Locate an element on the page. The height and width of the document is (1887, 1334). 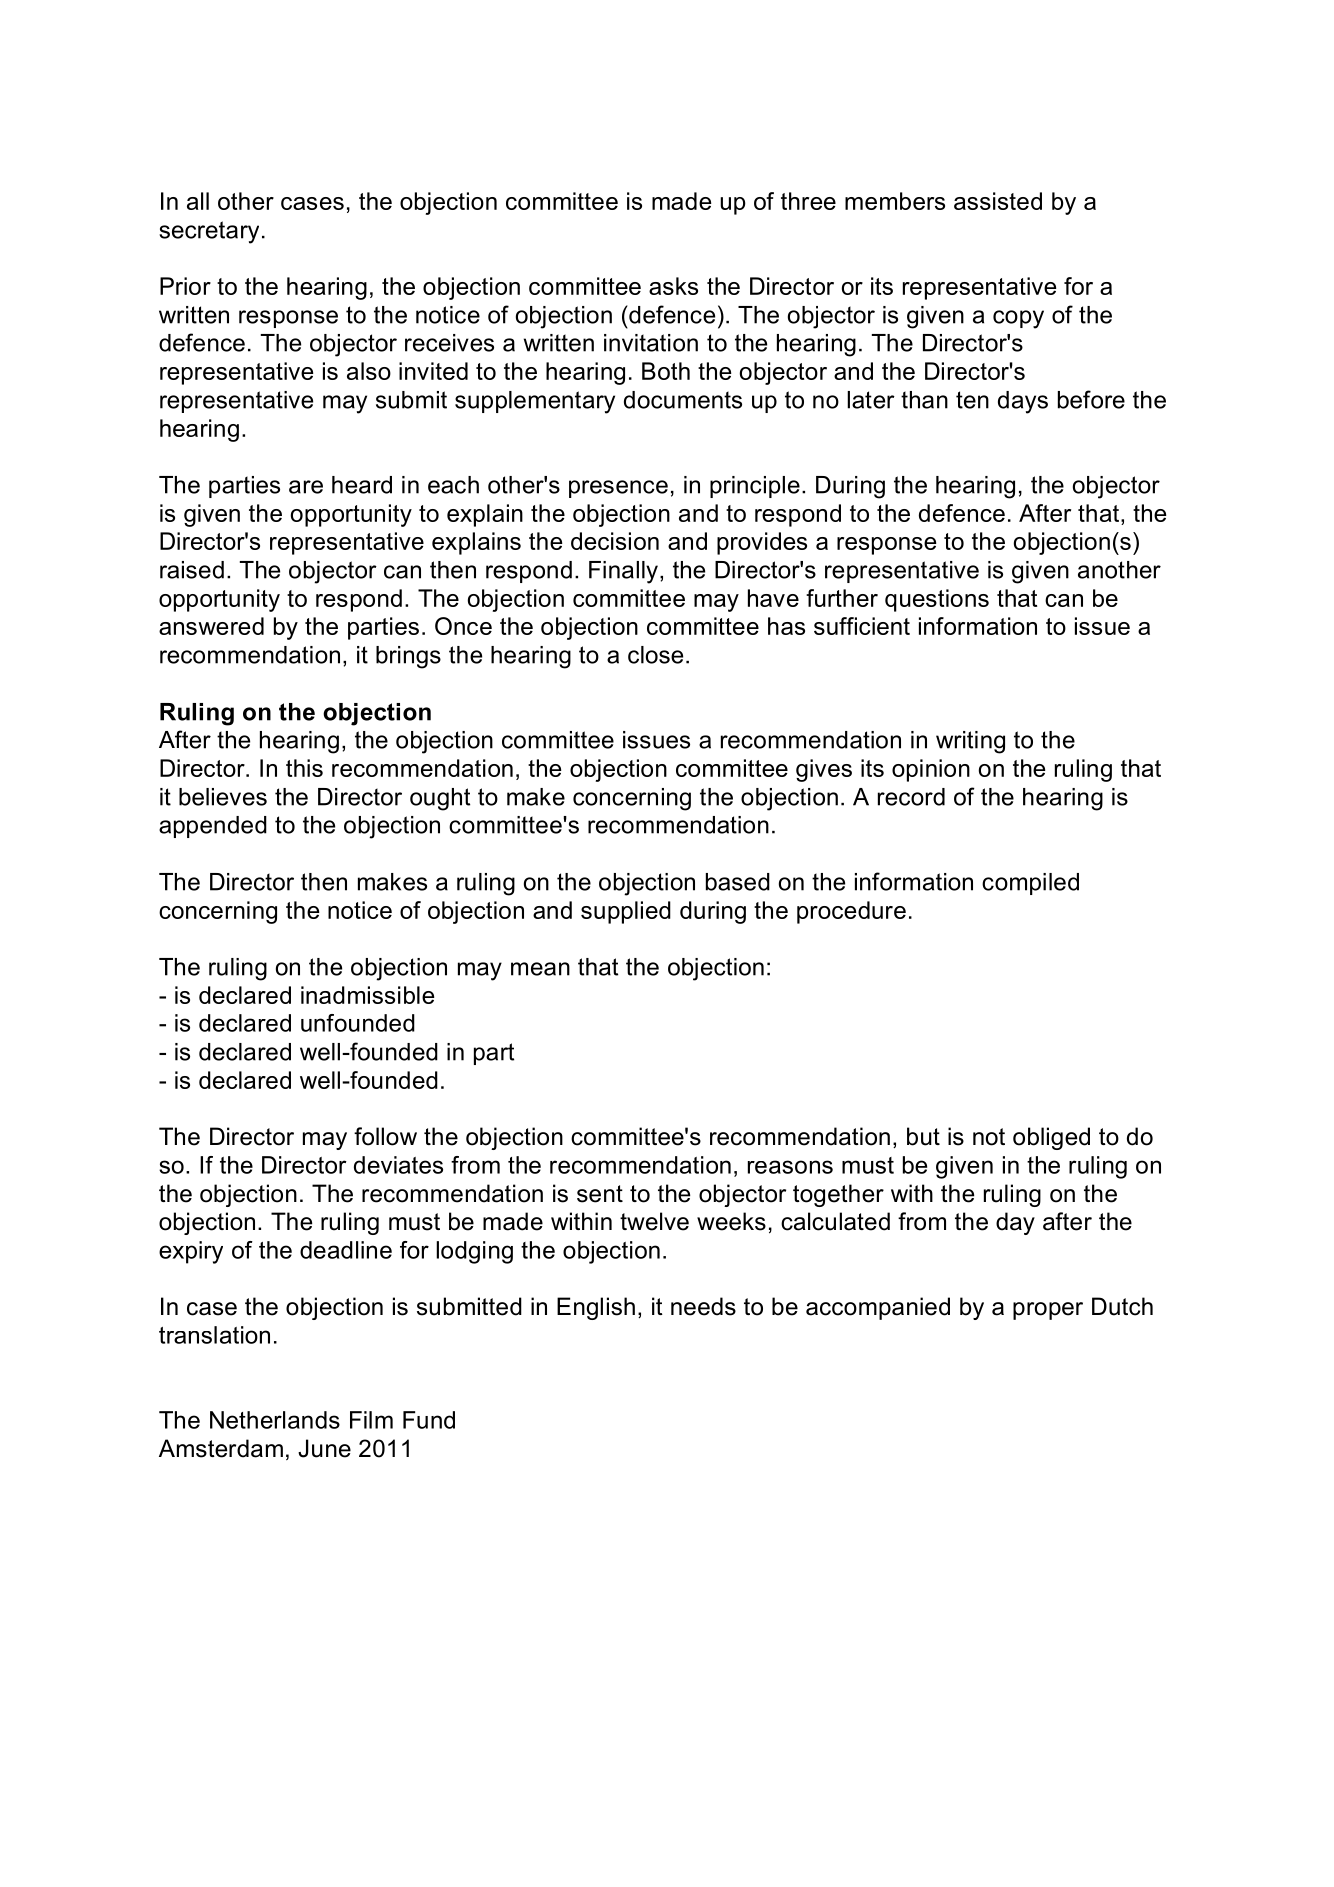
mean is located at coordinates (540, 969).
